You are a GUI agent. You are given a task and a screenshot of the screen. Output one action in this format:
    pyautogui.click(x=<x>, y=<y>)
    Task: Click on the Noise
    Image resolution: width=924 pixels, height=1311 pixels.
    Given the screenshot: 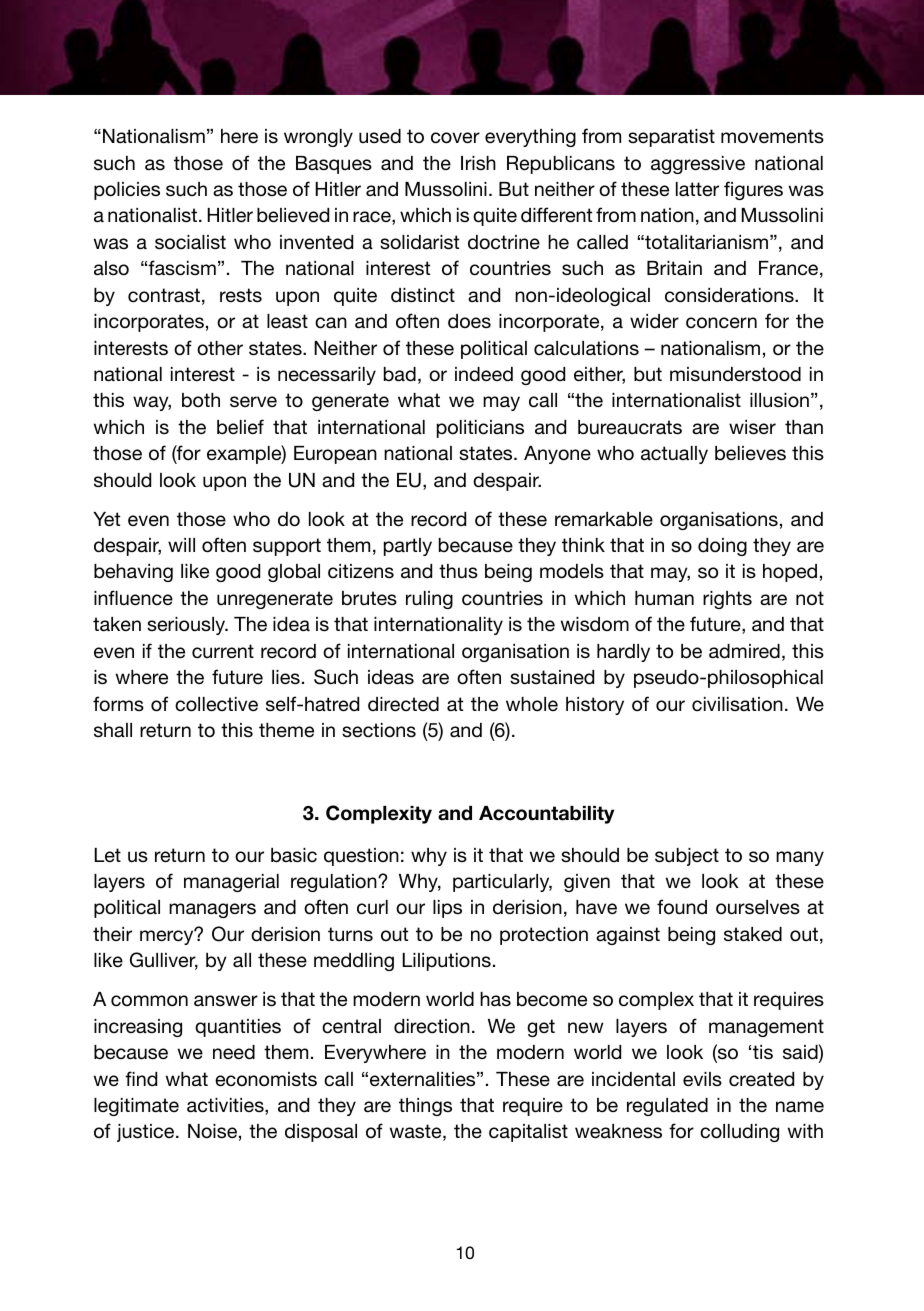 What is the action you would take?
    pyautogui.click(x=212, y=1131)
